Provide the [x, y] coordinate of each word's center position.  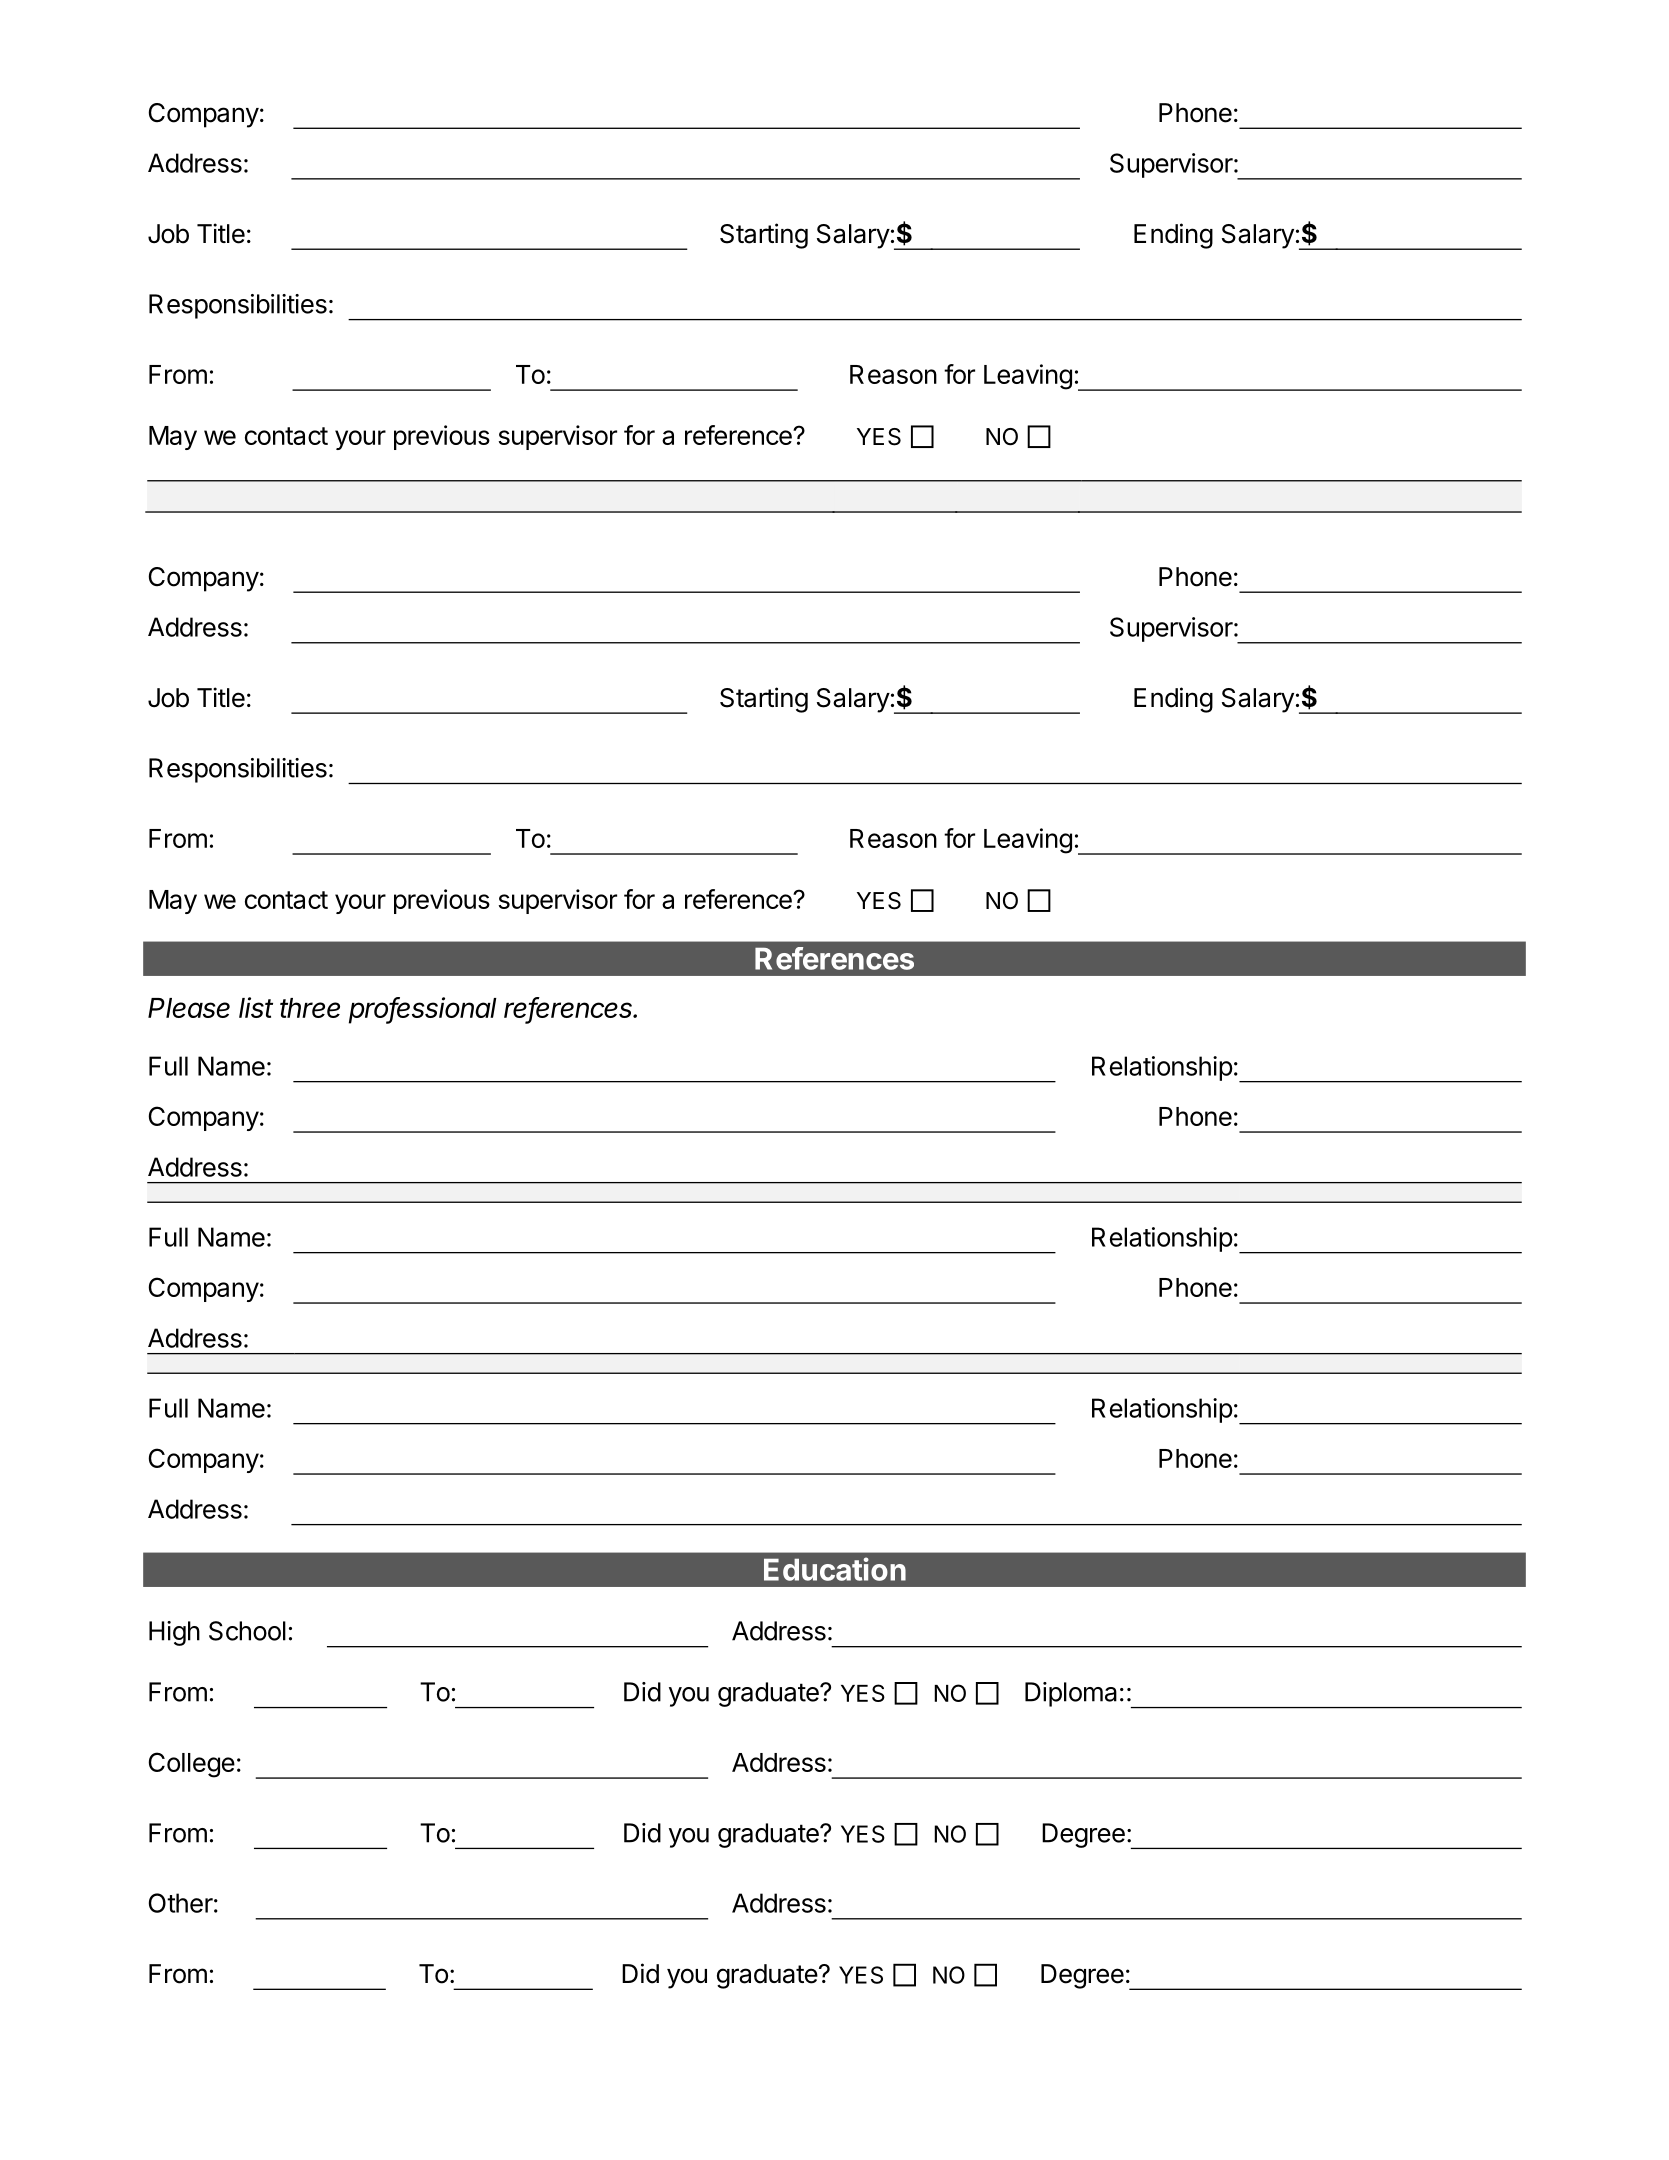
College [192, 1765]
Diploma [1071, 1694]
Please [189, 1008]
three [310, 1008]
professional [423, 1010]
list [256, 1007]
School [247, 1631]
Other [181, 1903]
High [174, 1633]
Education [835, 1569]
